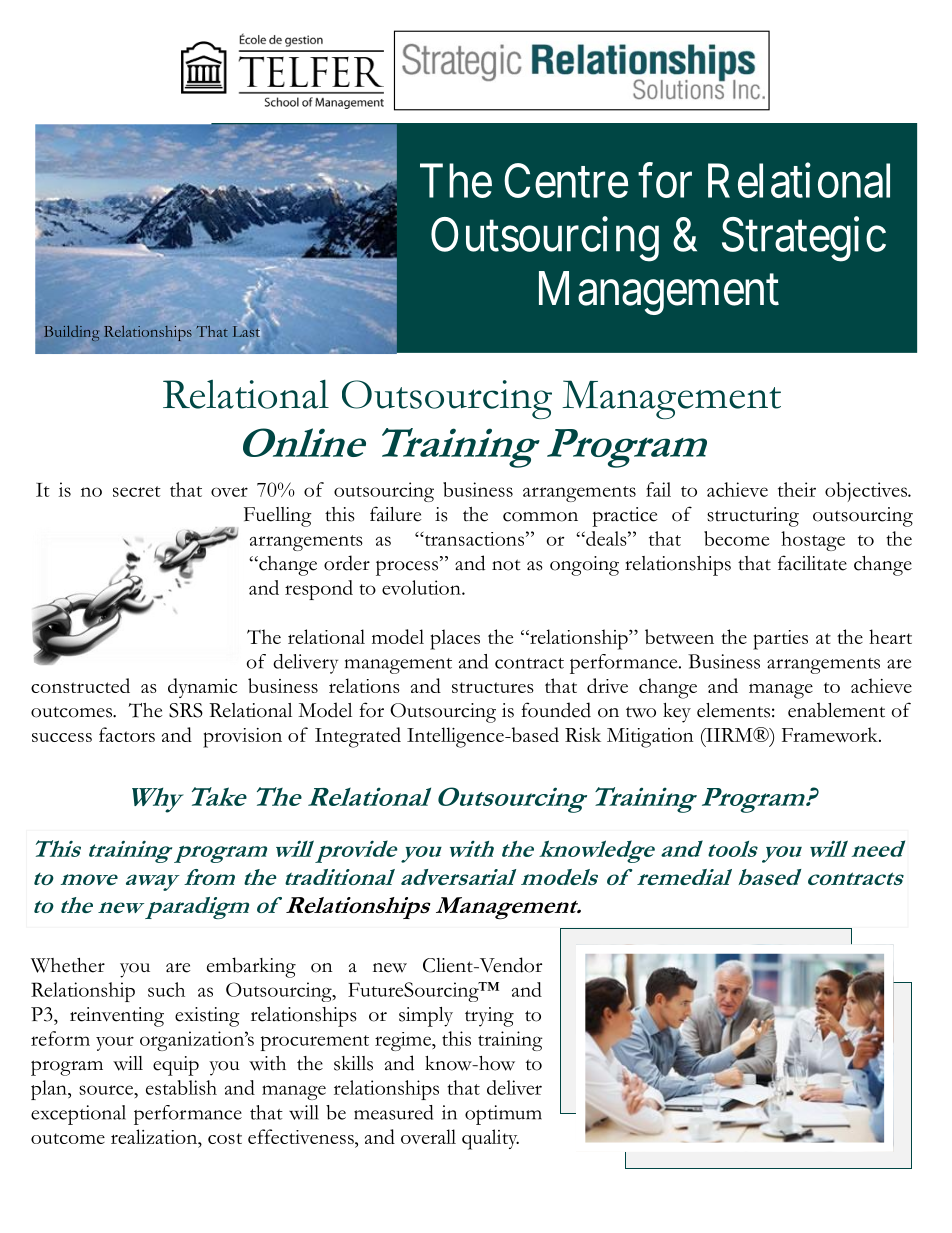 Image resolution: width=952 pixels, height=1233 pixels. I want to click on secret, so click(137, 491).
